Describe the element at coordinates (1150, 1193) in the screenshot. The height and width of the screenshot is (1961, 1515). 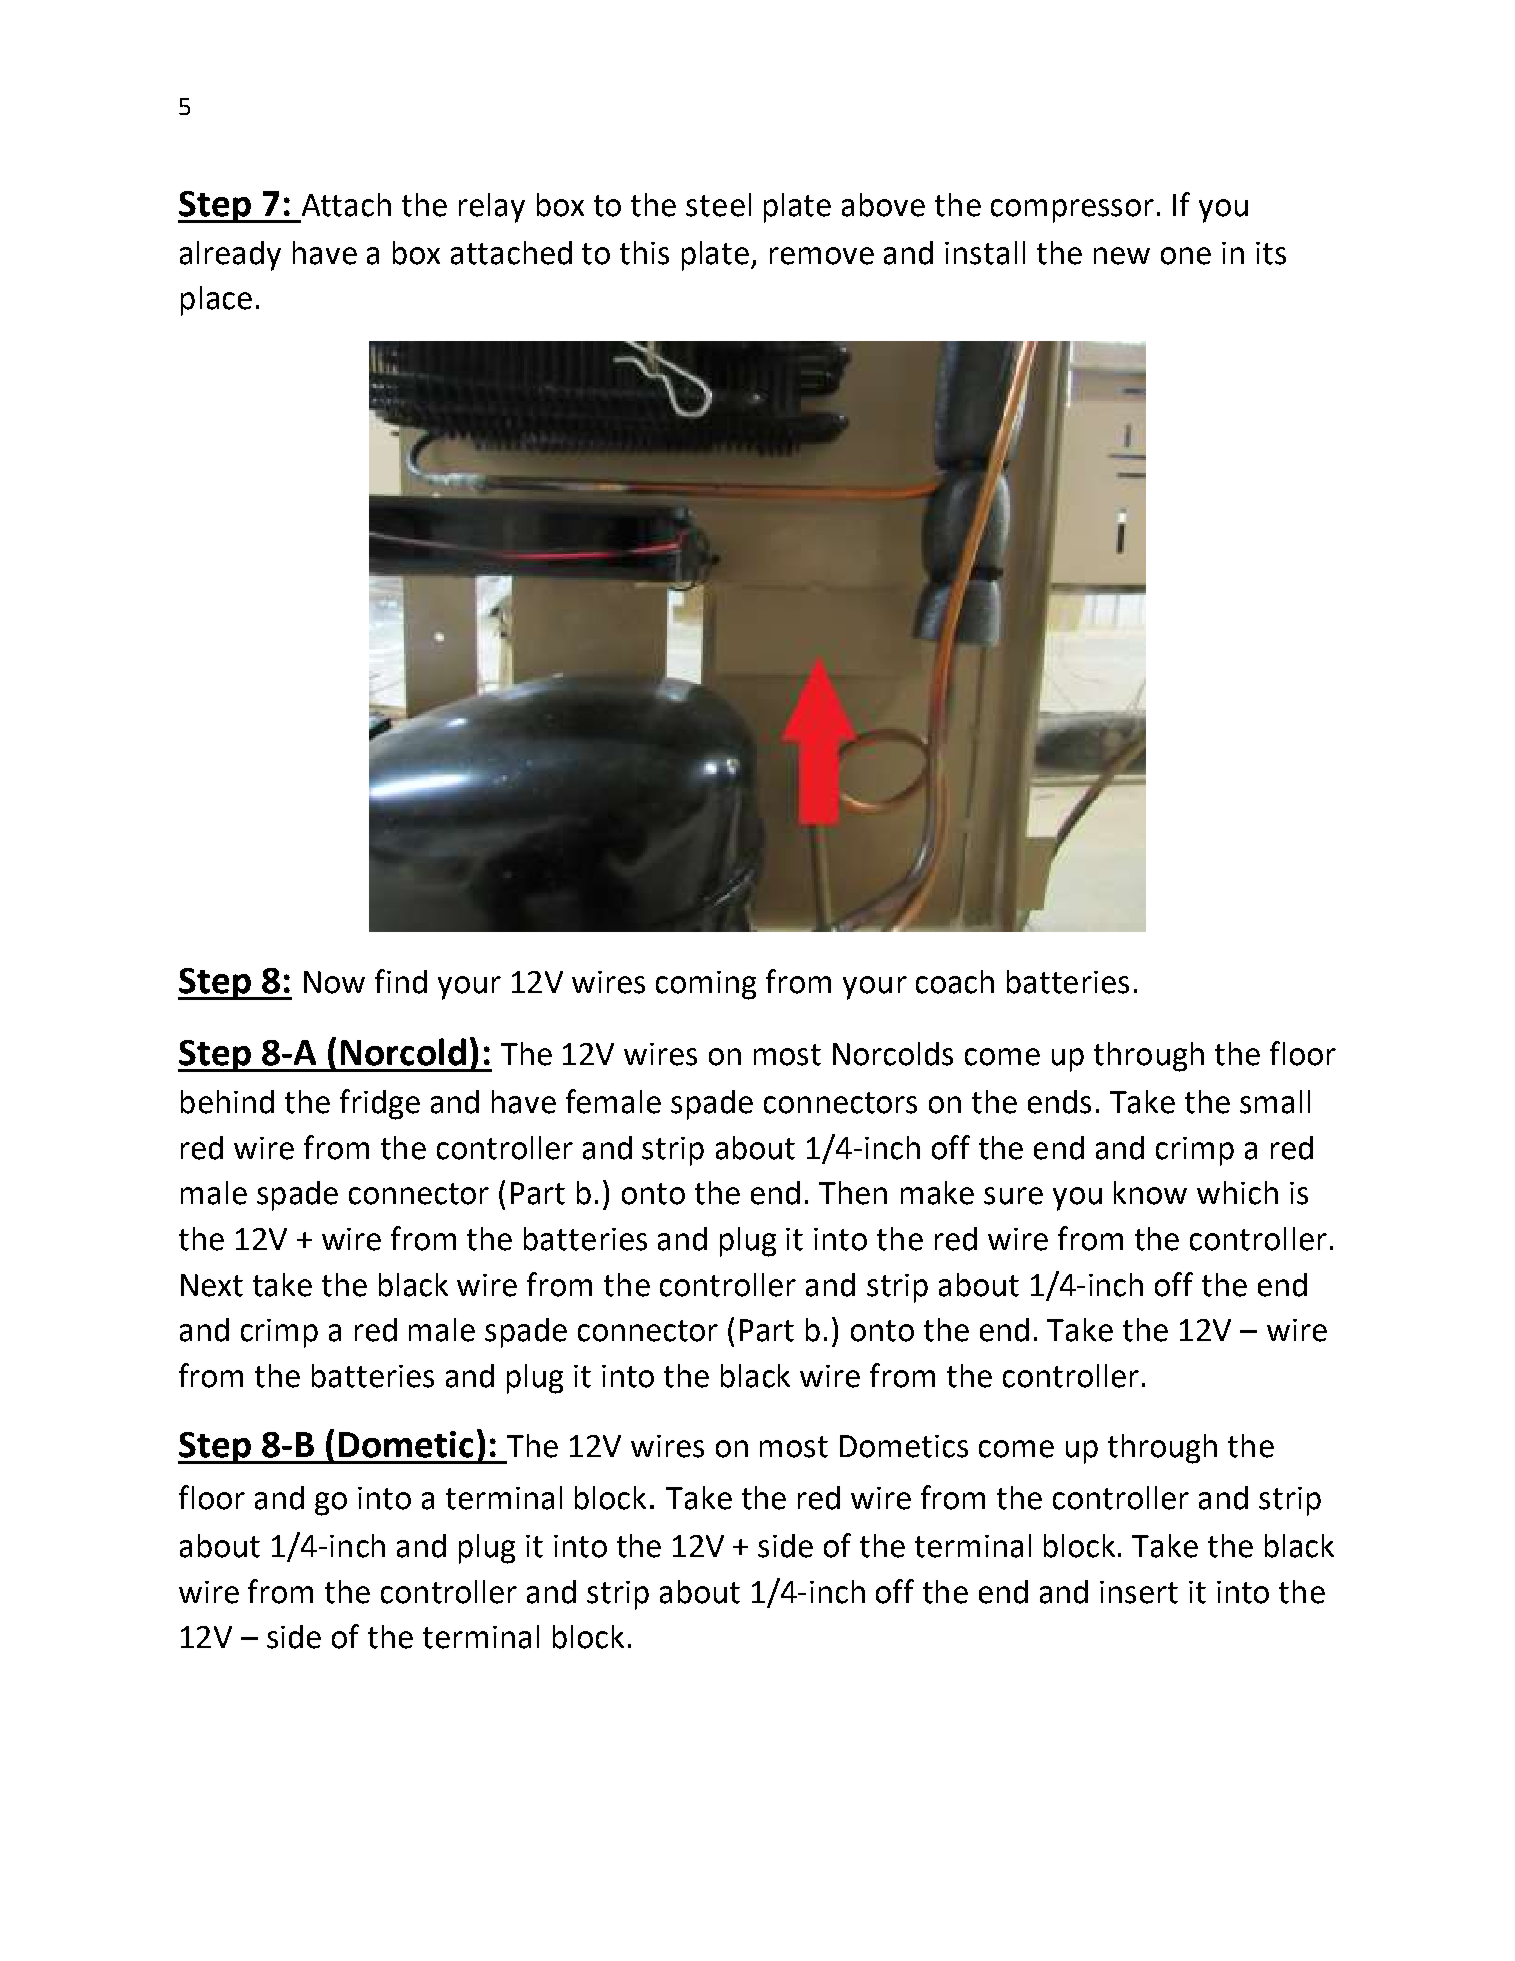
I see `know` at that location.
